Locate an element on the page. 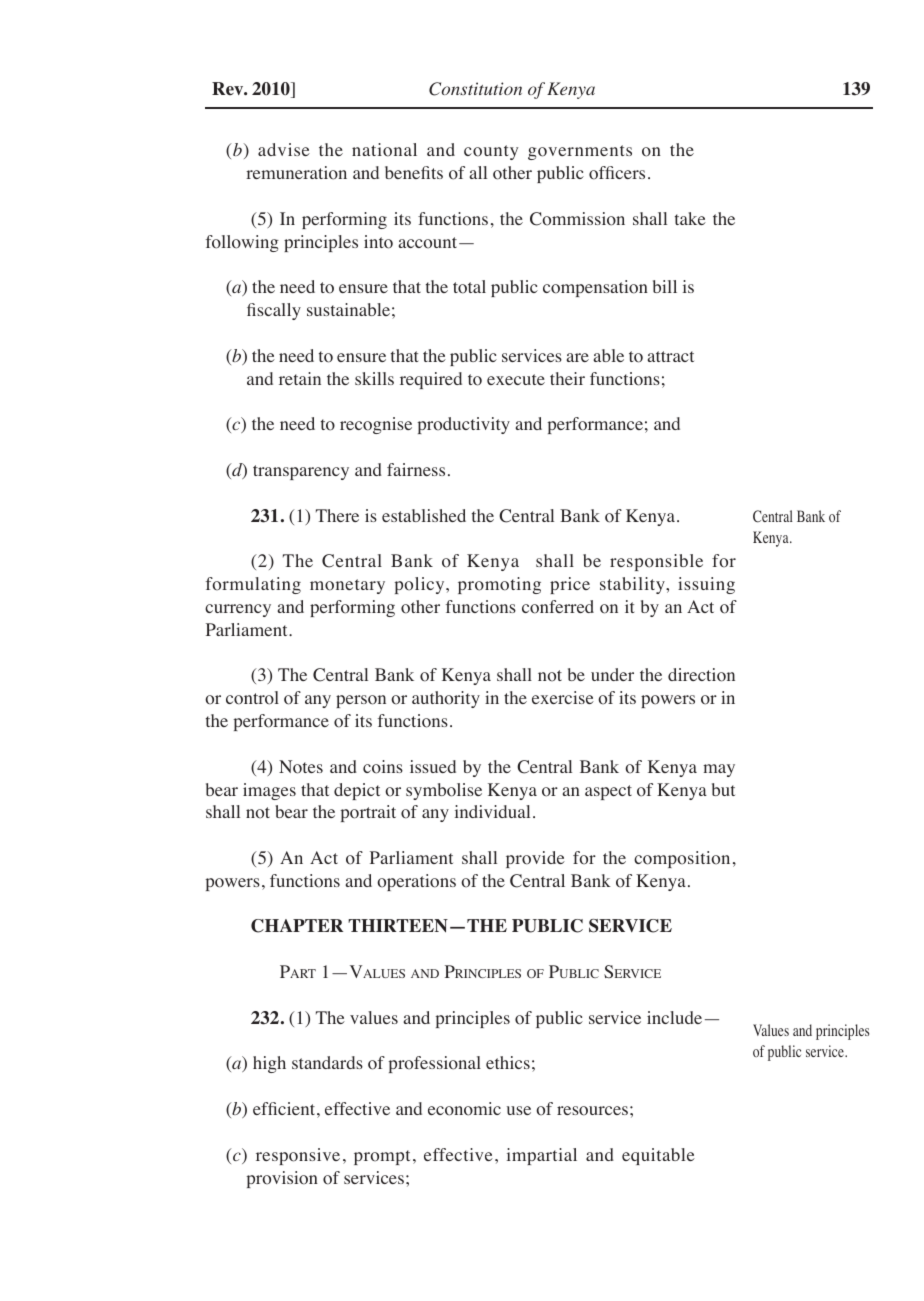 The image size is (924, 1301). attract is located at coordinates (670, 356).
